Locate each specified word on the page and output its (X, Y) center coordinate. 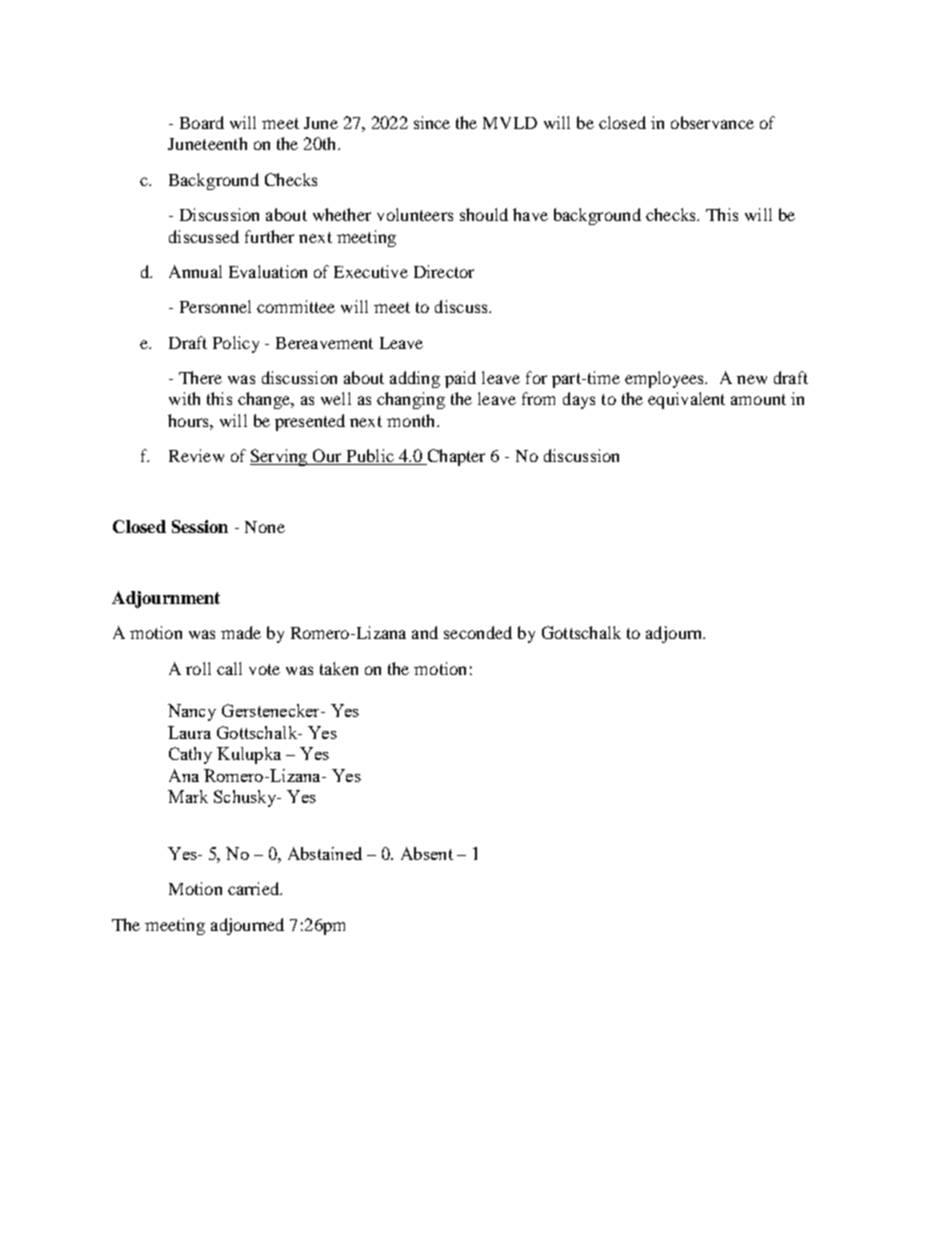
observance (712, 122)
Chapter (455, 457)
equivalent (686, 400)
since (432, 122)
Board (202, 122)
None (265, 527)
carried (255, 888)
